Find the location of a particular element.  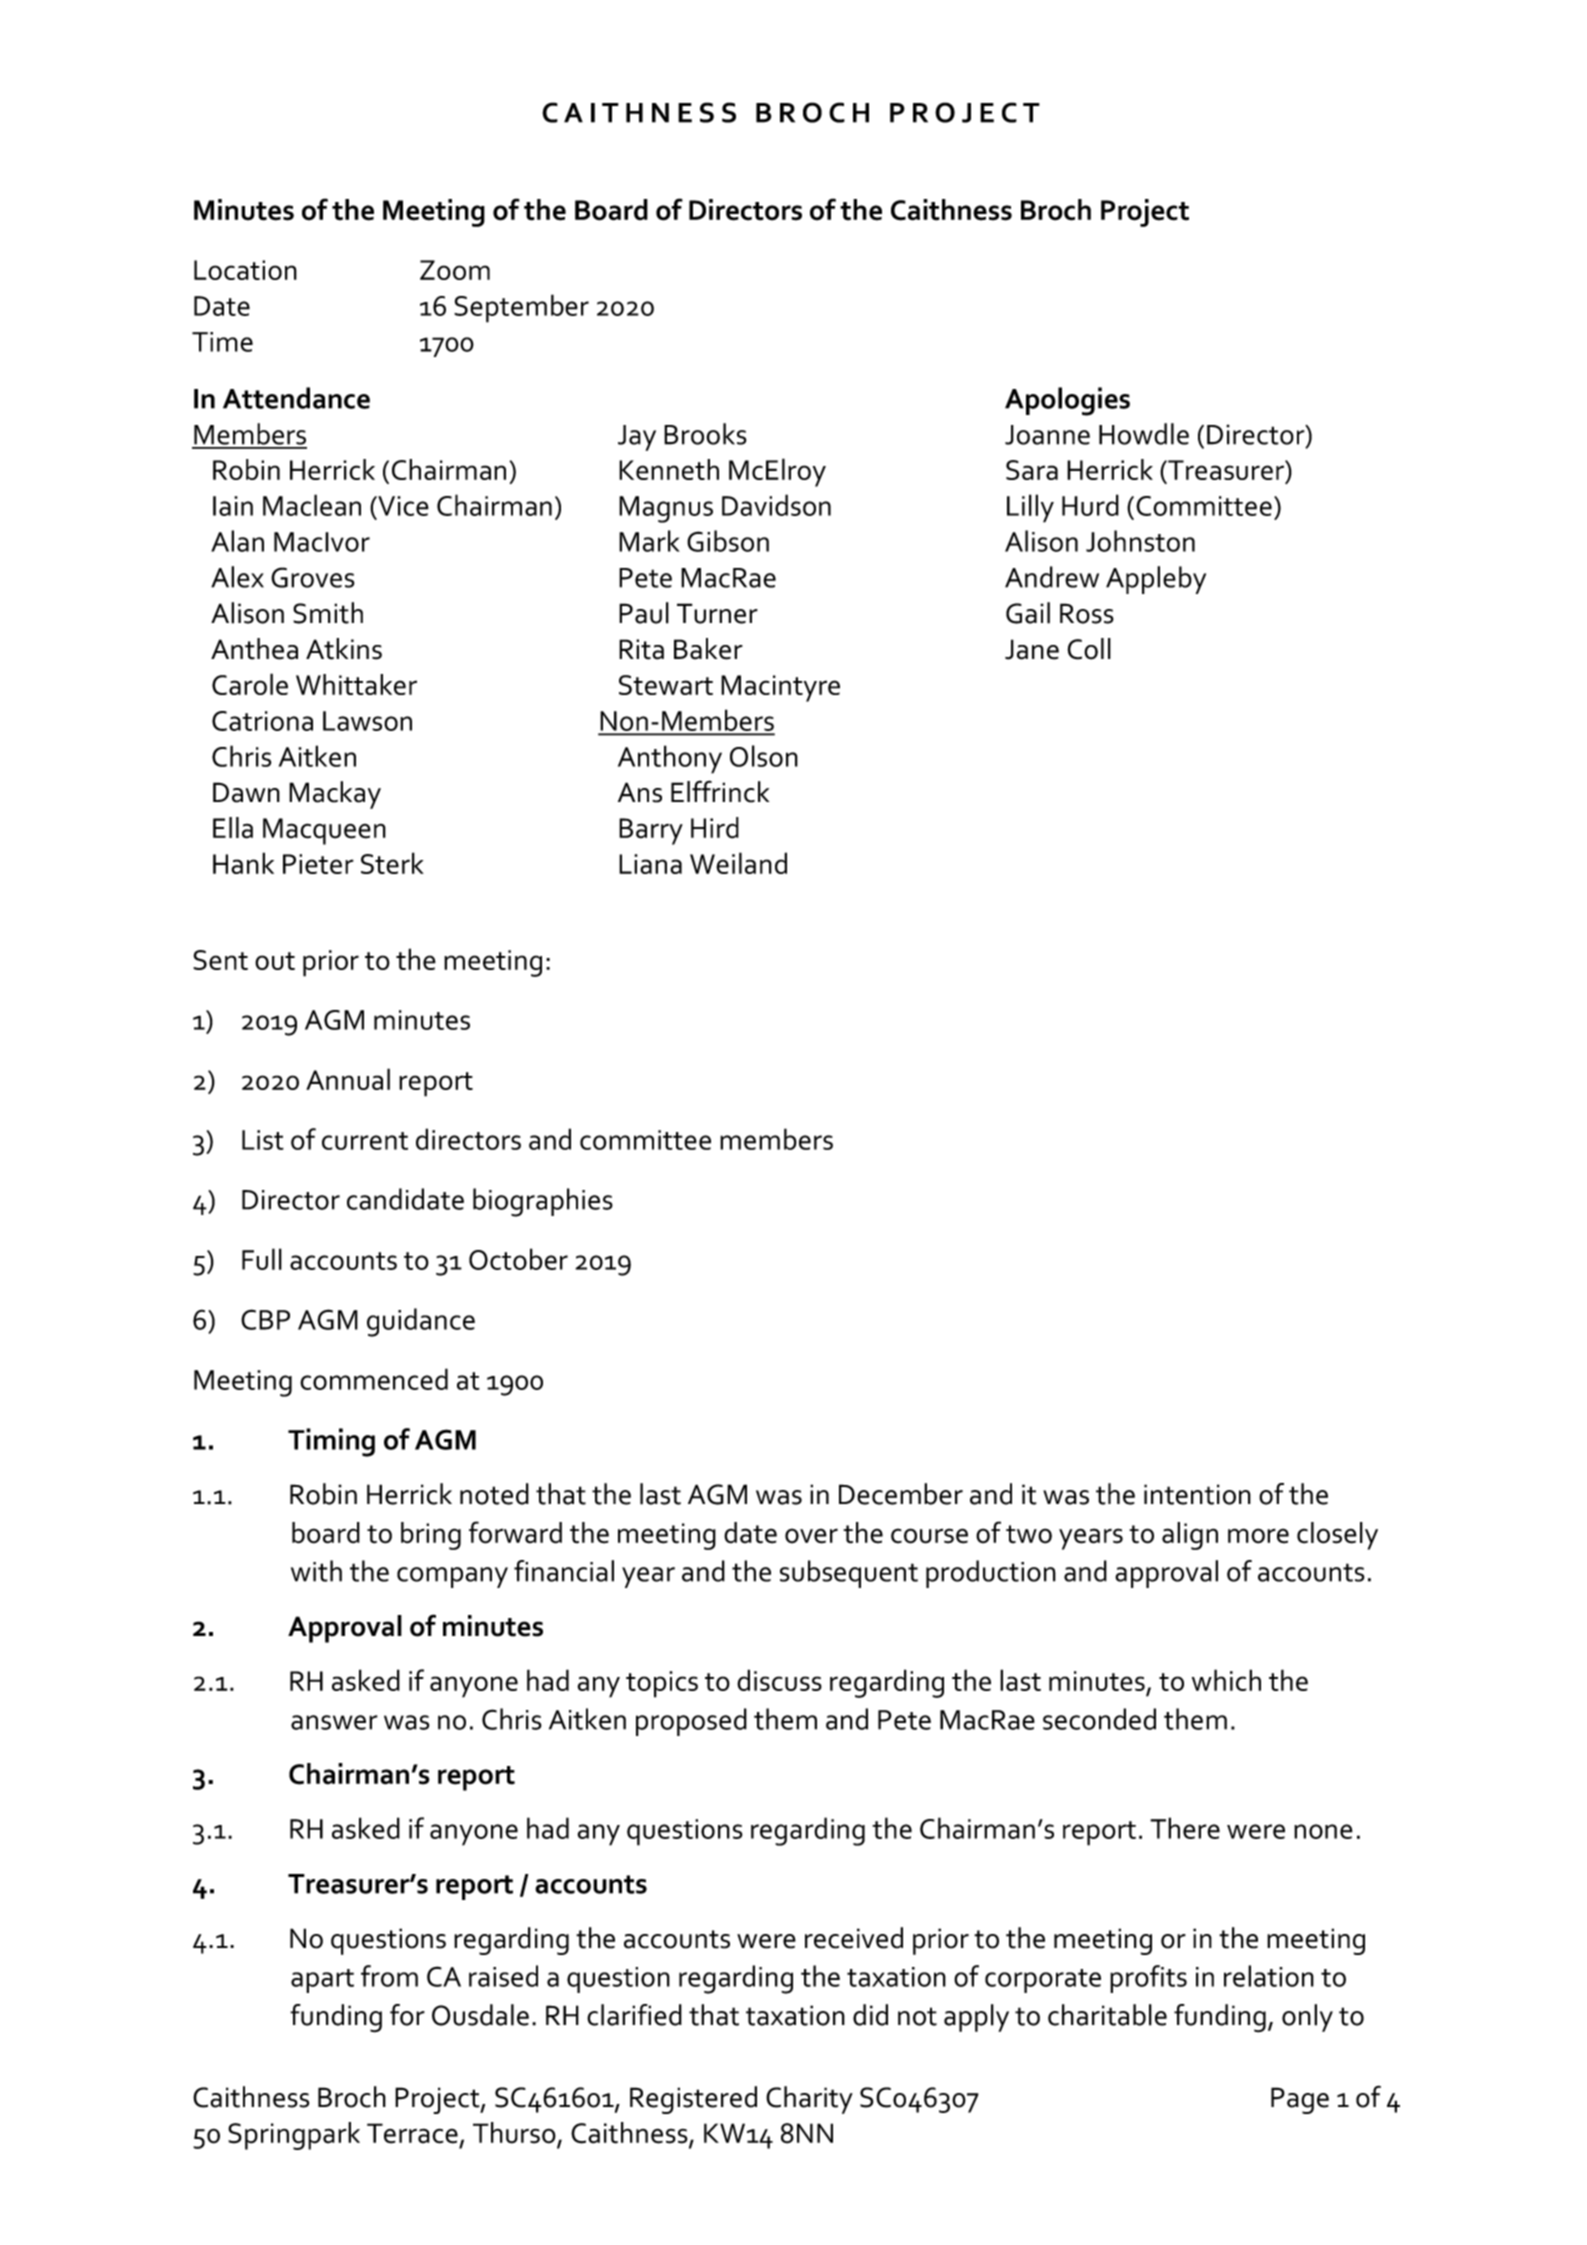

current is located at coordinates (365, 1141).
